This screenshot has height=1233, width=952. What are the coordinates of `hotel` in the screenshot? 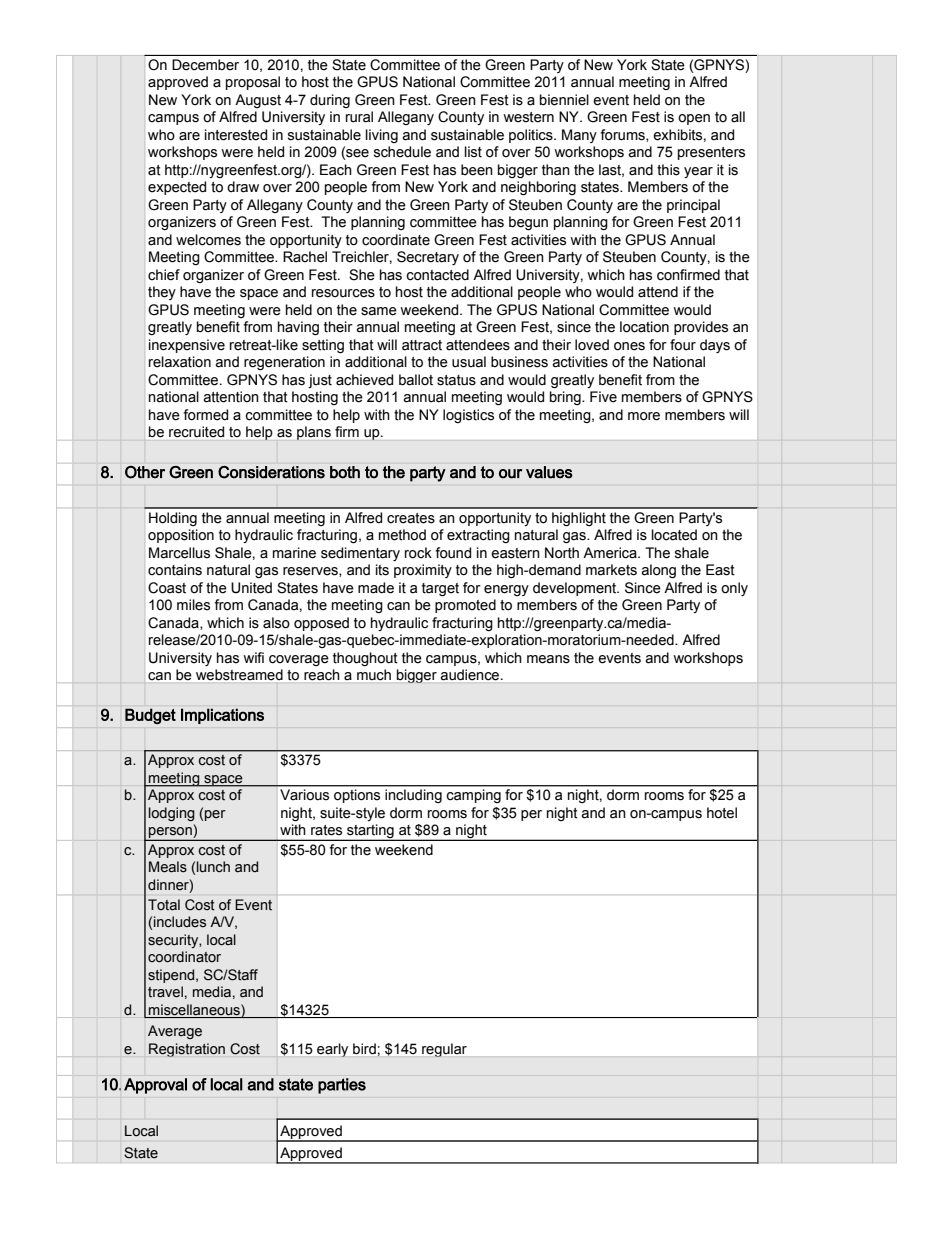 It's located at (722, 813).
